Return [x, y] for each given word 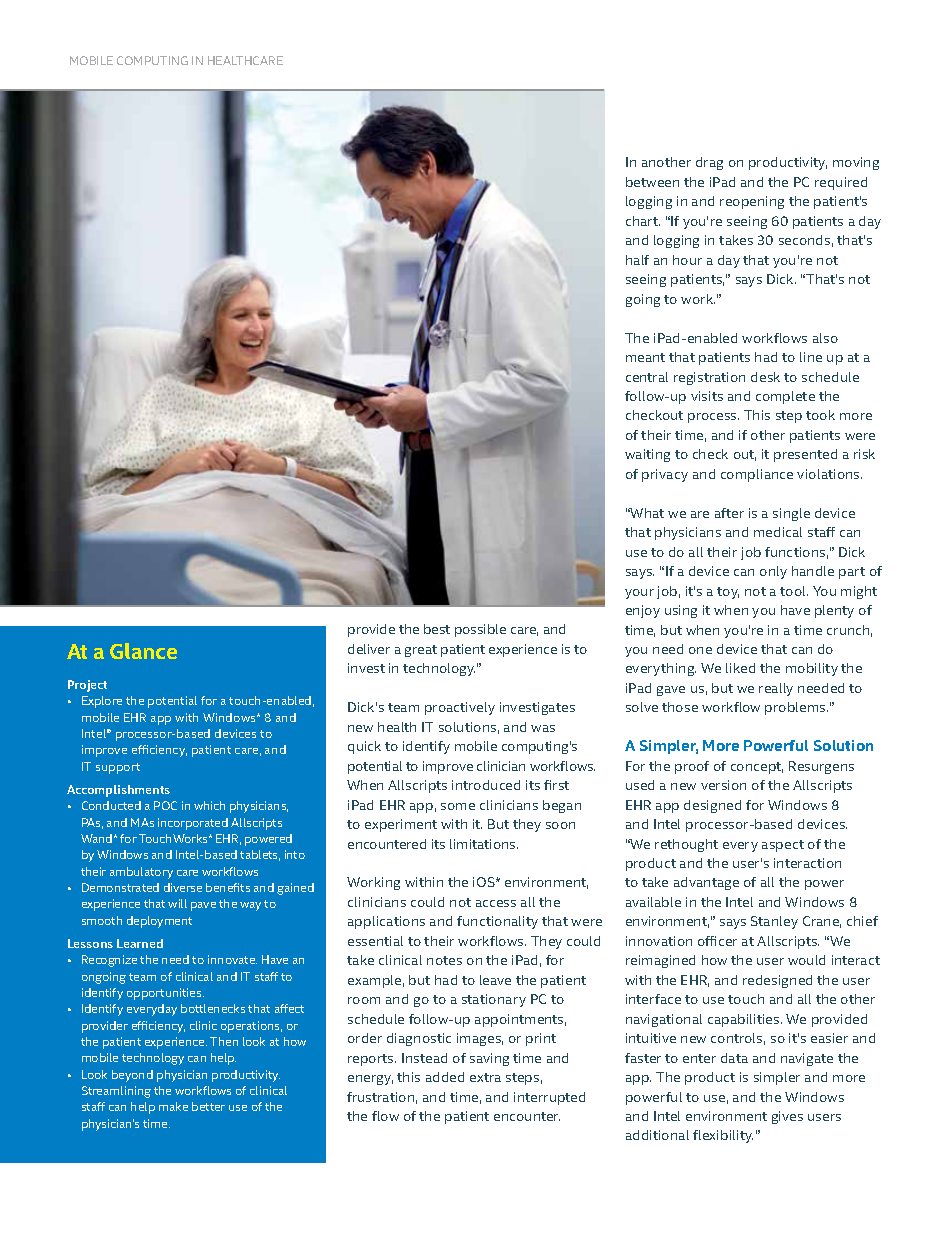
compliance [757, 475]
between [652, 182]
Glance [143, 651]
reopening [752, 202]
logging [649, 202]
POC [165, 805]
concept [757, 768]
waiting [647, 455]
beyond [132, 1076]
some [458, 806]
